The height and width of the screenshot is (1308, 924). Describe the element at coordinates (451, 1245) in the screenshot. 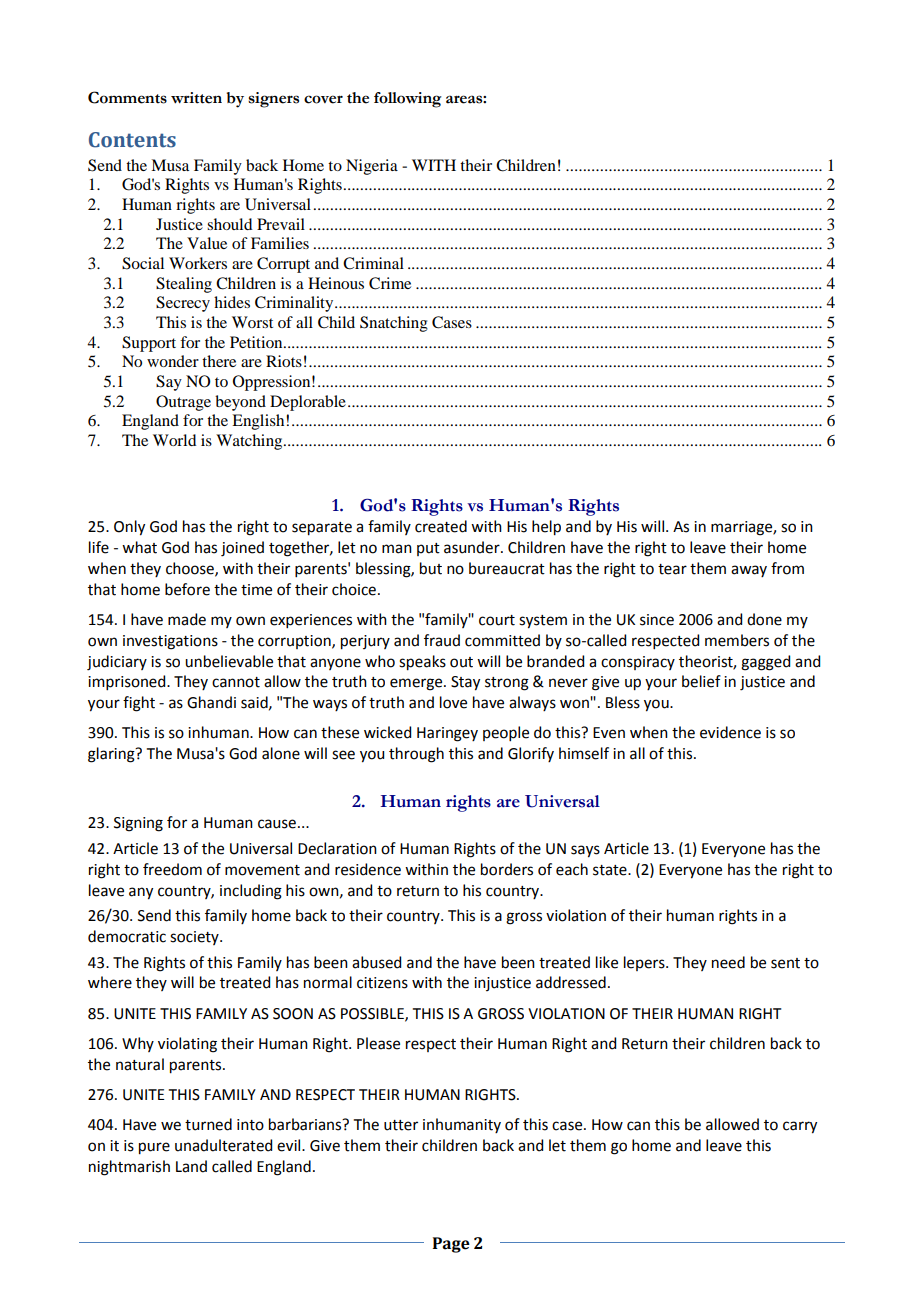

I see `Page` at that location.
